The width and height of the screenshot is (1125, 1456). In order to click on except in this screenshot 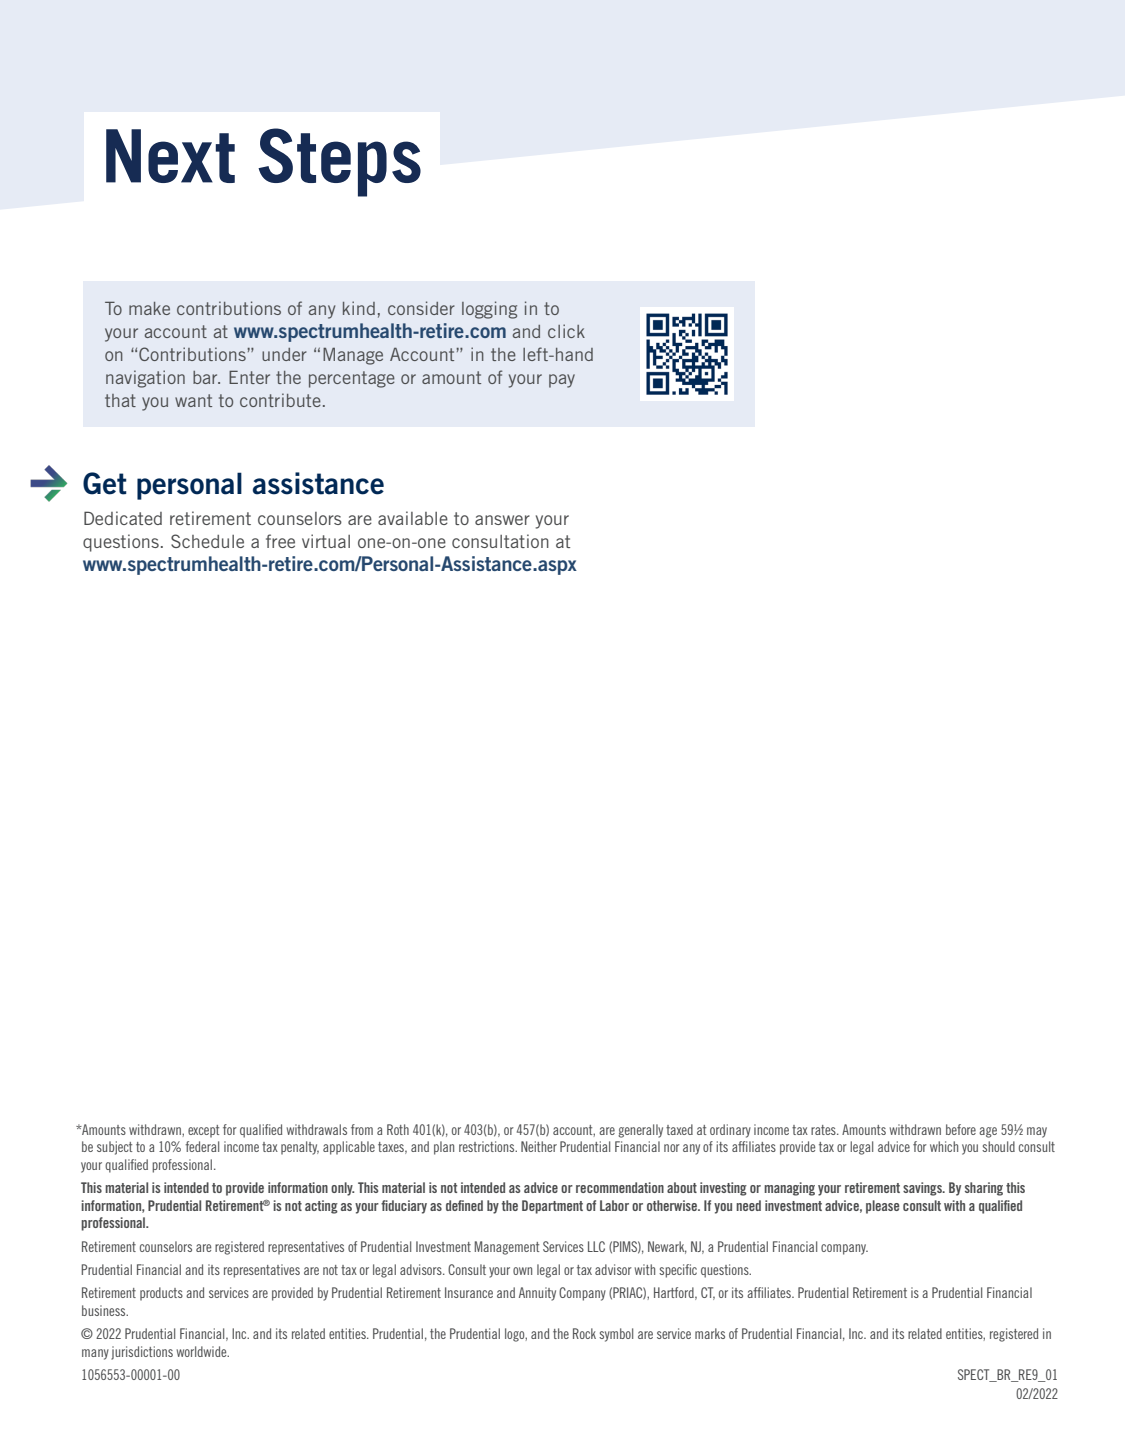, I will do `click(203, 1131)`.
